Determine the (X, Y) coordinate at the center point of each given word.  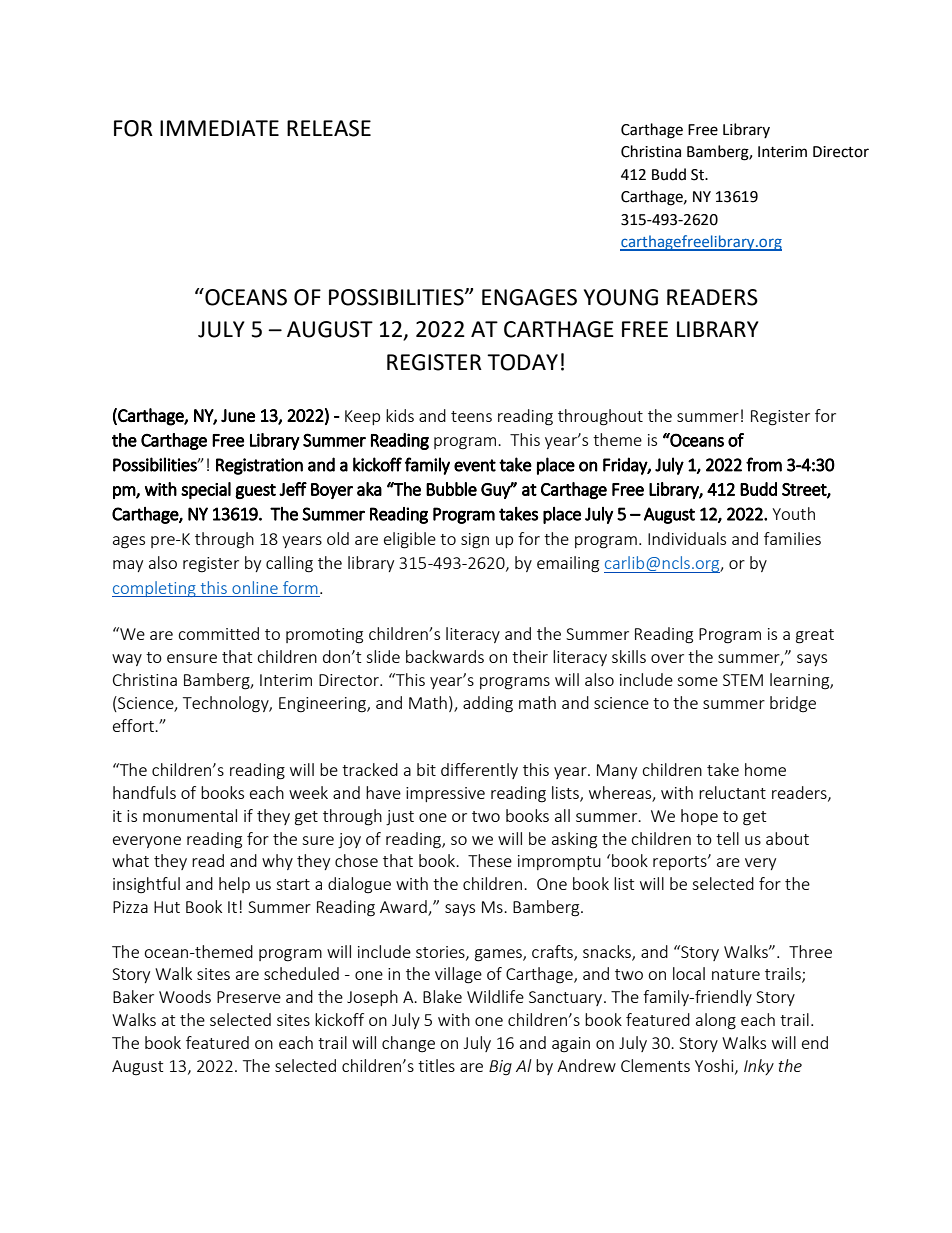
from (764, 464)
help (234, 885)
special (206, 490)
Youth (793, 513)
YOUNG (621, 297)
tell (727, 838)
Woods (185, 996)
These (490, 860)
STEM (743, 680)
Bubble (451, 489)
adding (488, 704)
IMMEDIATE (219, 128)
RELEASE (329, 128)
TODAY (522, 362)
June (238, 415)
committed (218, 633)
